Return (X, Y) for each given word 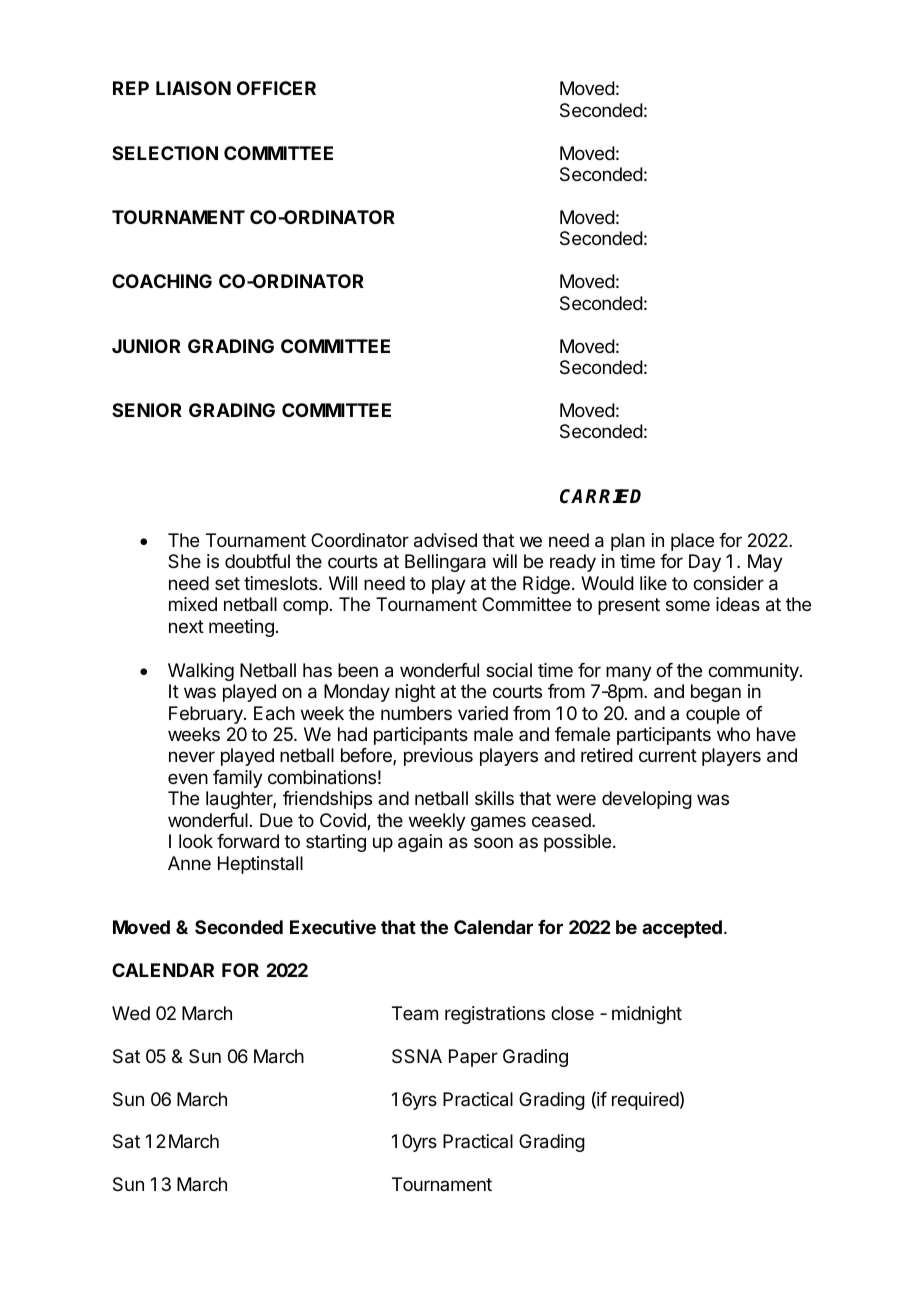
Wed (131, 1013)
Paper (473, 1058)
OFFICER (276, 88)
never (192, 756)
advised (445, 540)
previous (438, 757)
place (692, 542)
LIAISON (193, 88)
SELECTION (165, 153)
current (668, 755)
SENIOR (147, 410)
